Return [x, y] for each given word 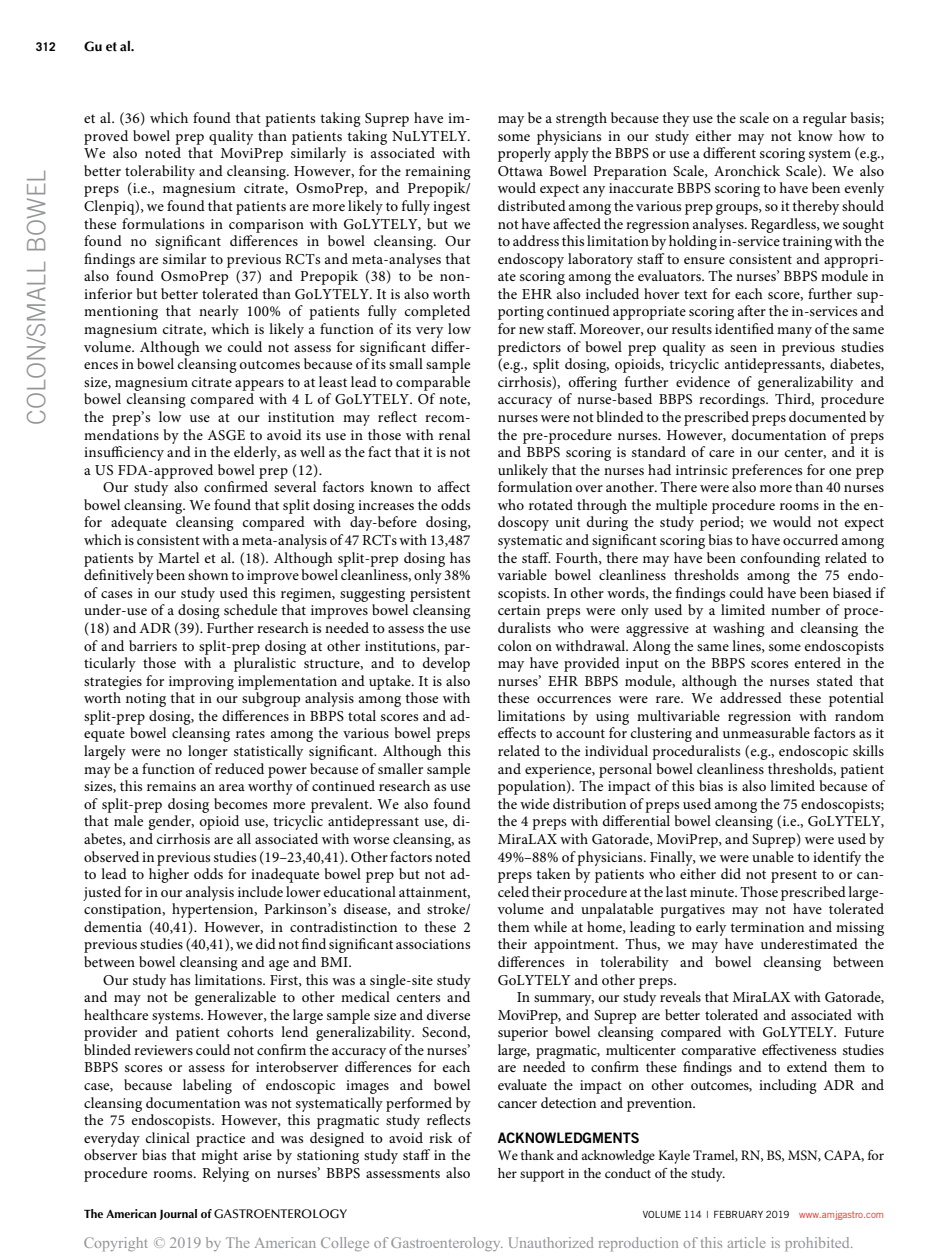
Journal [178, 1214]
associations [433, 944]
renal [454, 434]
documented [827, 416]
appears [259, 385]
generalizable [235, 998]
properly [524, 154]
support [542, 1176]
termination [767, 927]
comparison [266, 226]
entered [818, 662]
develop [446, 664]
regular [825, 119]
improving [201, 683]
